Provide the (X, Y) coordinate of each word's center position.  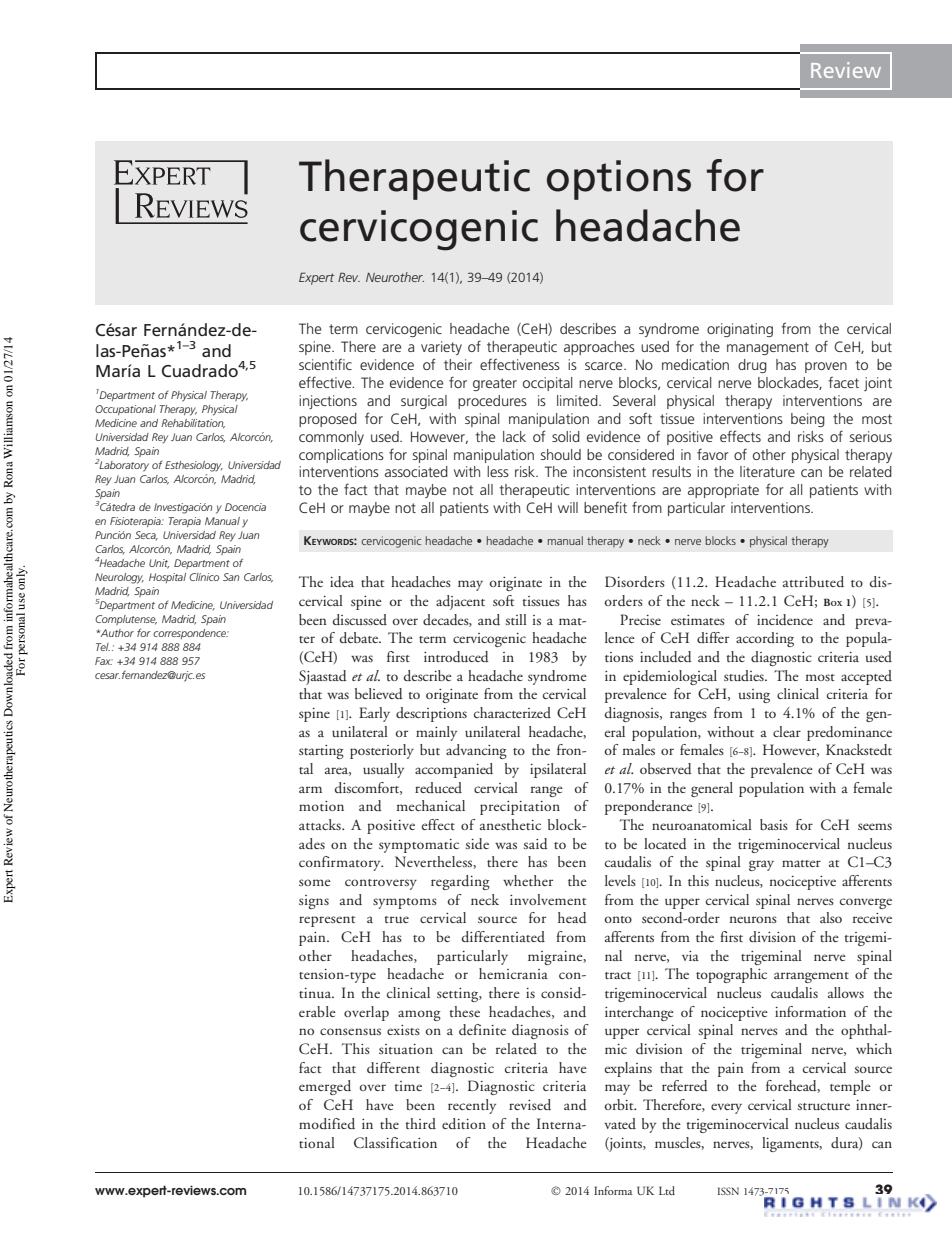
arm (310, 789)
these (464, 1011)
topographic (731, 975)
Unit (159, 564)
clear (787, 731)
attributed (813, 581)
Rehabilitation (193, 424)
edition (464, 1123)
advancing (476, 751)
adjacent (460, 602)
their (458, 364)
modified (327, 1123)
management (768, 348)
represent (327, 921)
